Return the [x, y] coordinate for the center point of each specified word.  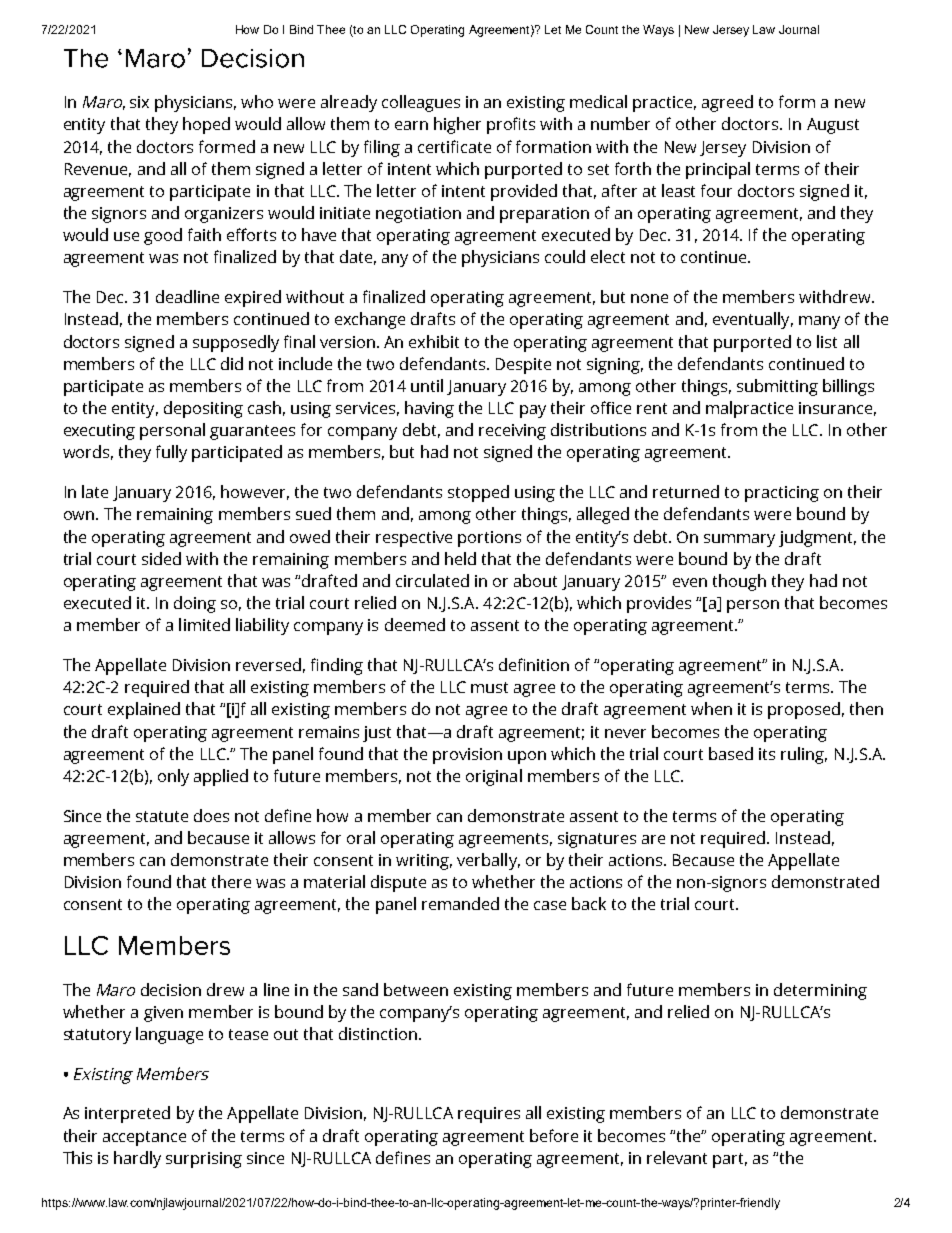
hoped [206, 125]
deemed [415, 624]
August [833, 126]
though [739, 582]
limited [204, 624]
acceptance [144, 1138]
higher [457, 125]
